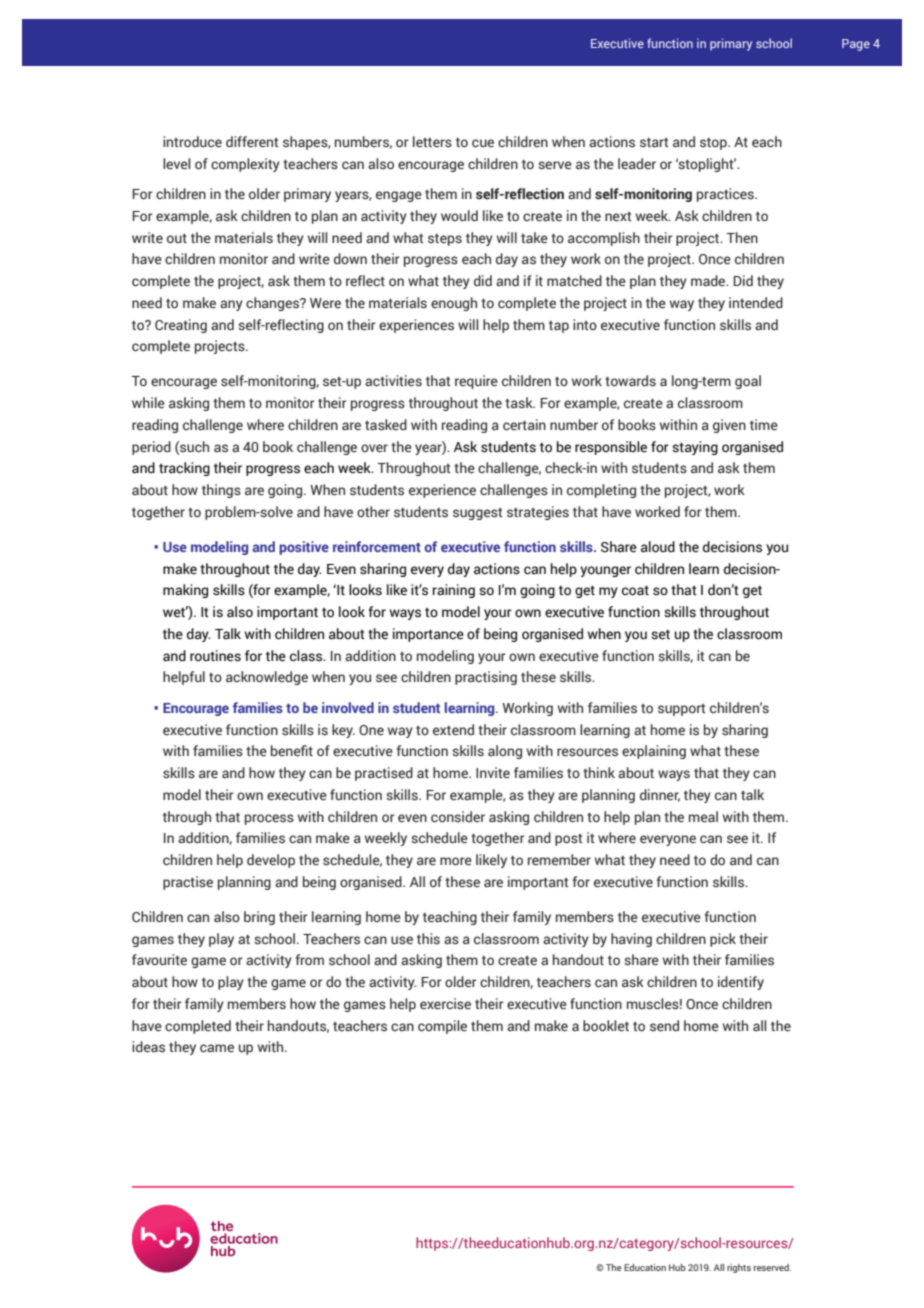 Image resolution: width=924 pixels, height=1308 pixels. I want to click on different, so click(252, 141).
